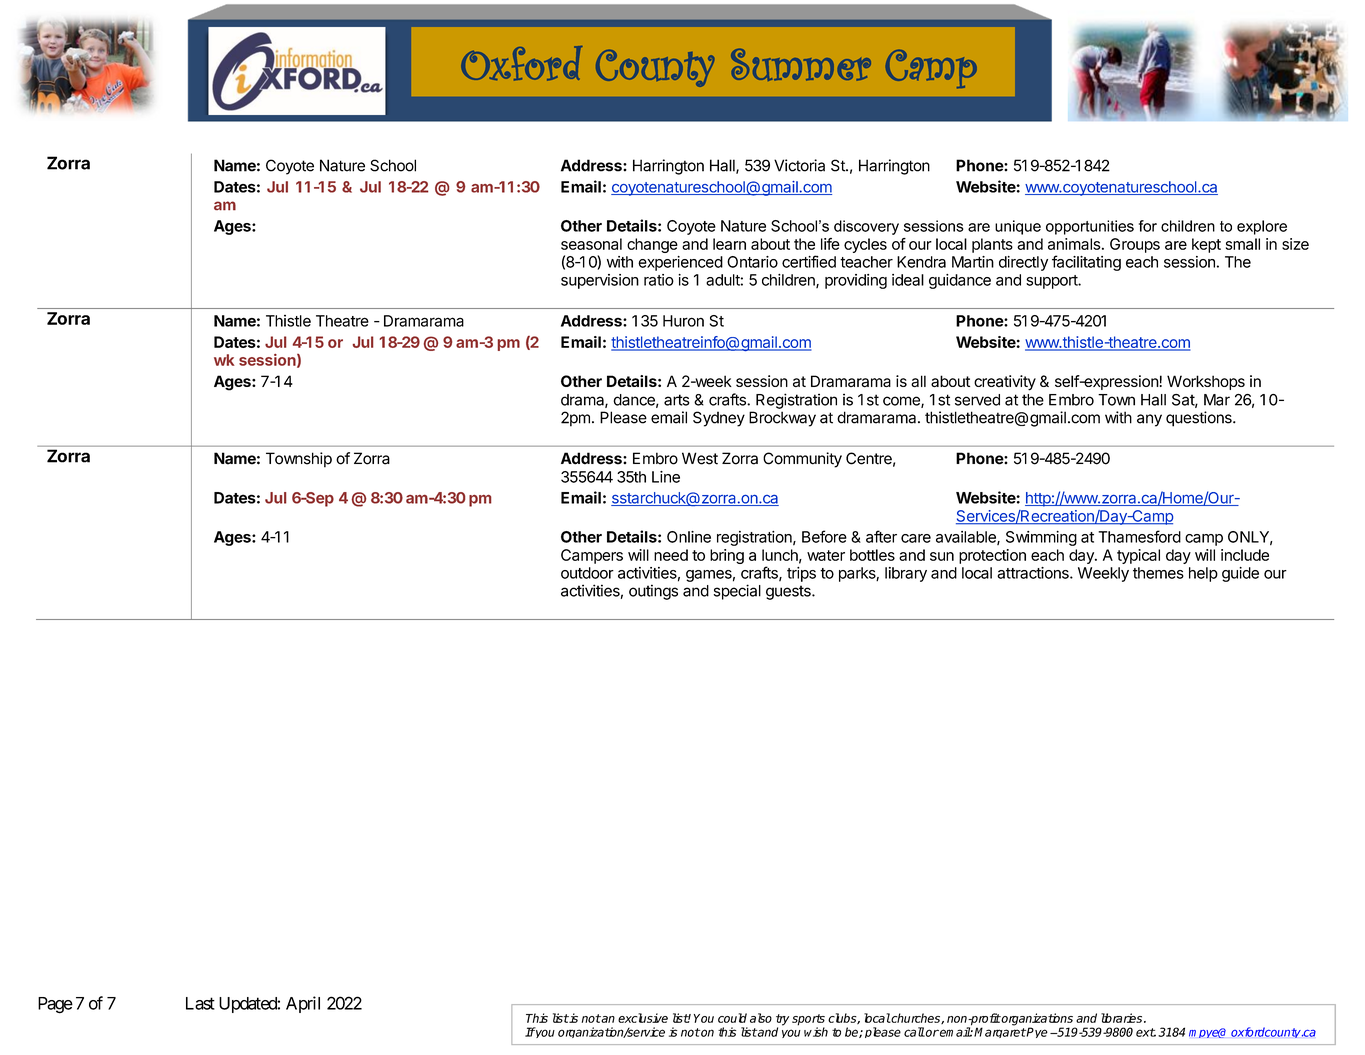 Image resolution: width=1365 pixels, height=1055 pixels. Describe the element at coordinates (643, 1018) in the document. I see `exclusive` at that location.
